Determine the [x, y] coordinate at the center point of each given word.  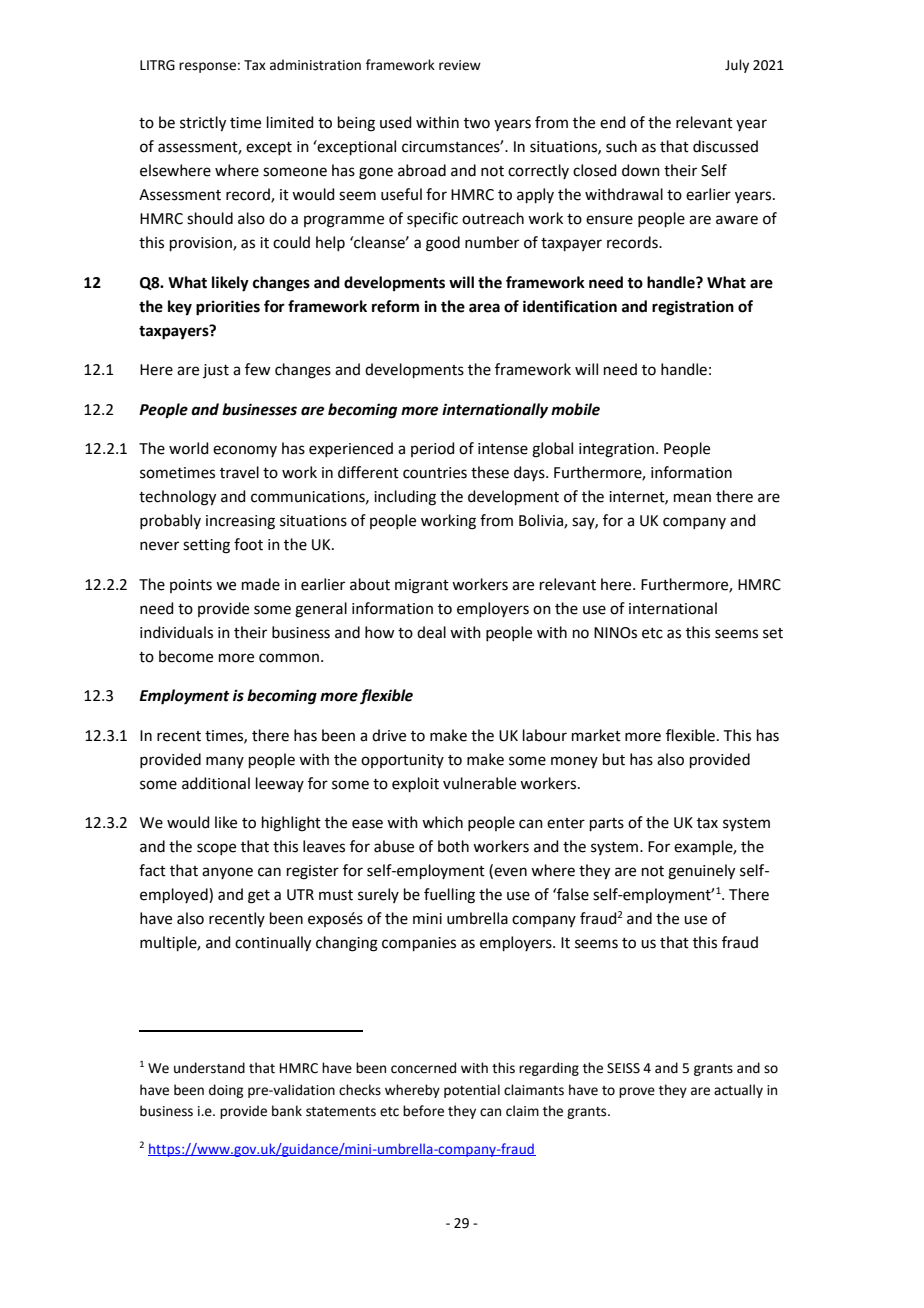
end [613, 122]
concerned [423, 1068]
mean [692, 498]
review [460, 65]
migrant [422, 586]
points [191, 586]
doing [226, 1091]
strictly [203, 124]
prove [637, 1092]
